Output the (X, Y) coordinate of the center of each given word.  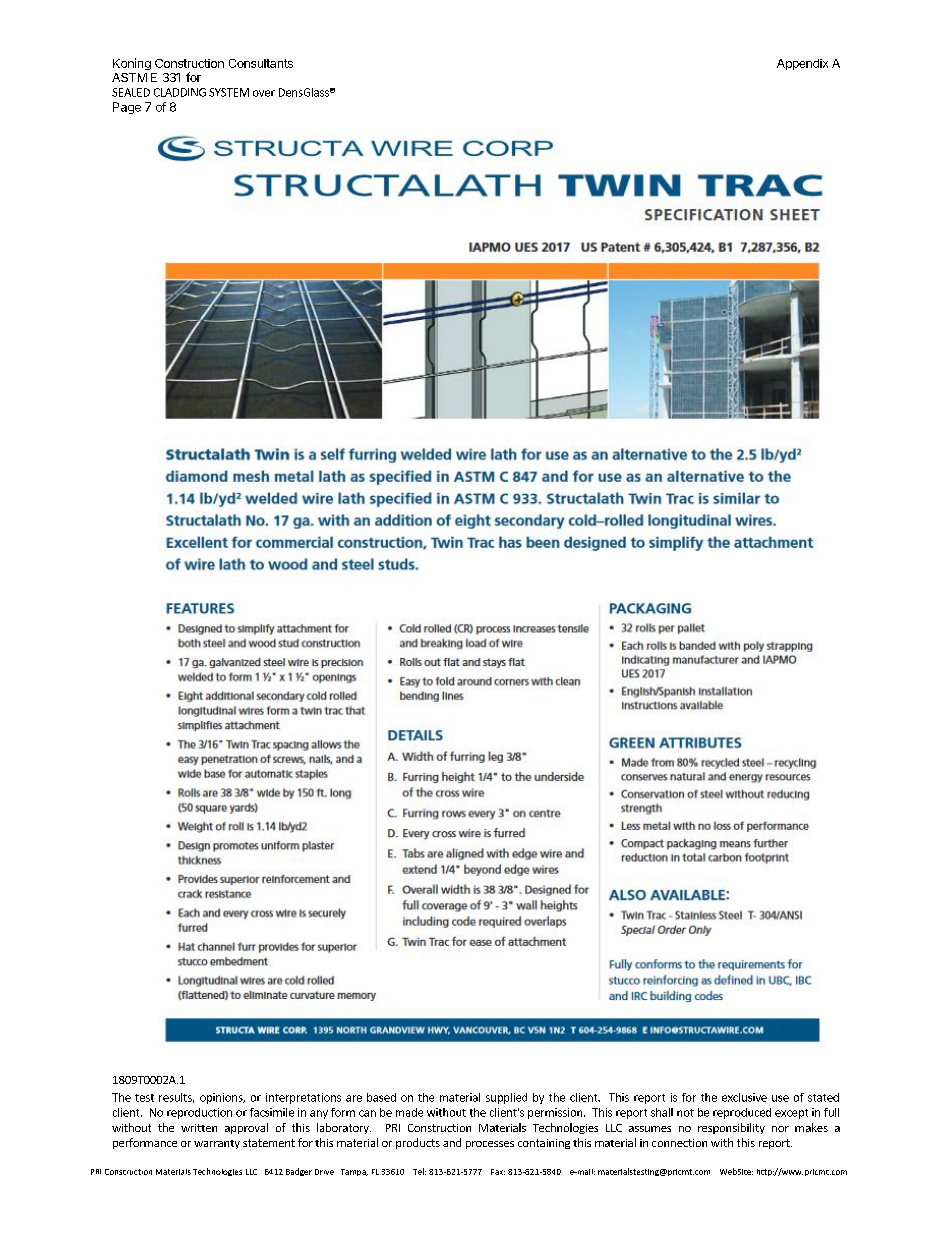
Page (127, 108)
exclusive (744, 1097)
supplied (506, 1098)
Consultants (261, 63)
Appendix (802, 64)
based (381, 1097)
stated (823, 1097)
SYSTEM (229, 92)
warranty (217, 1144)
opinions (222, 1098)
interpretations (303, 1098)
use (780, 1098)
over (264, 93)
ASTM (129, 77)
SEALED (131, 92)
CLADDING (180, 92)
